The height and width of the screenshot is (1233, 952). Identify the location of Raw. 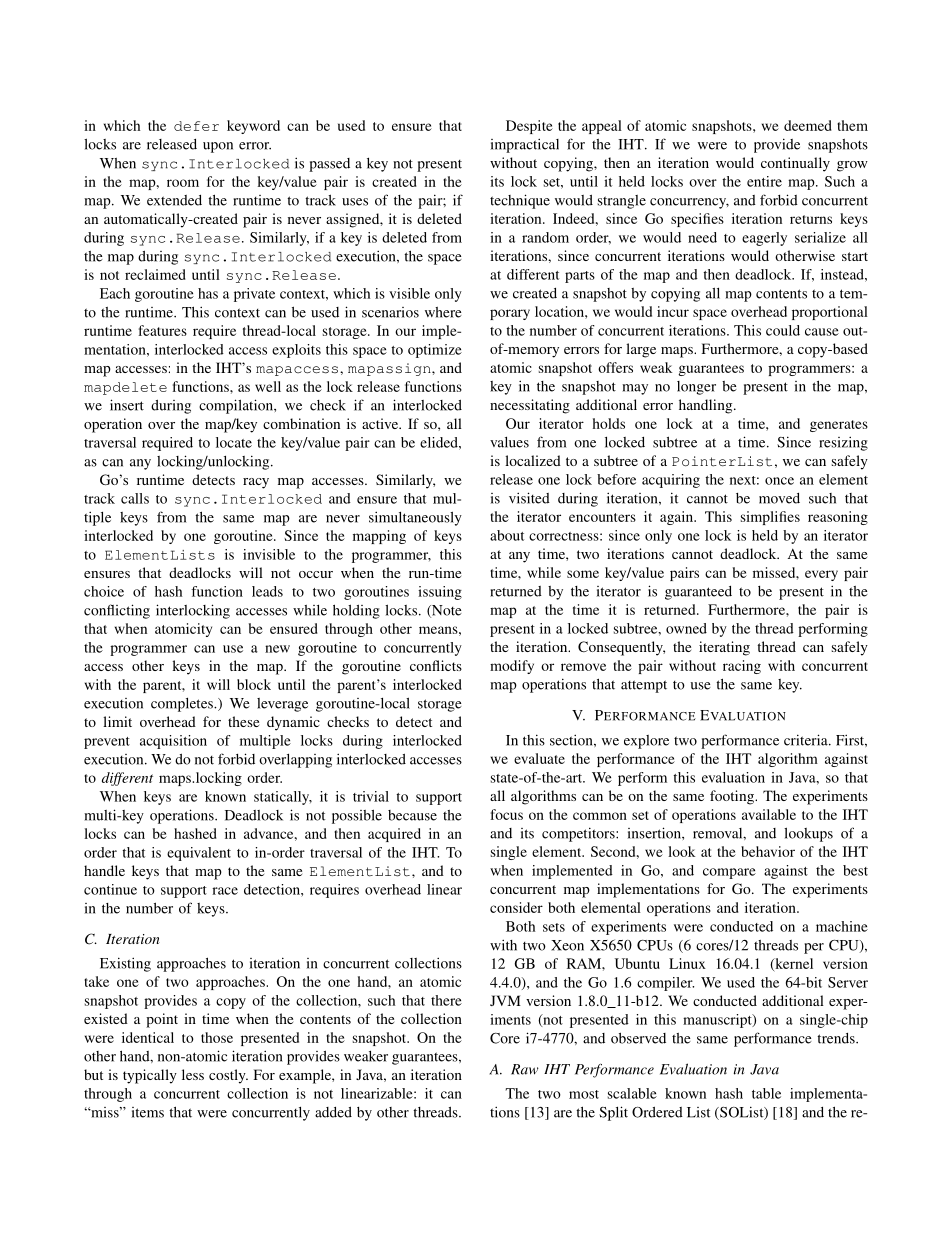
(525, 1069).
